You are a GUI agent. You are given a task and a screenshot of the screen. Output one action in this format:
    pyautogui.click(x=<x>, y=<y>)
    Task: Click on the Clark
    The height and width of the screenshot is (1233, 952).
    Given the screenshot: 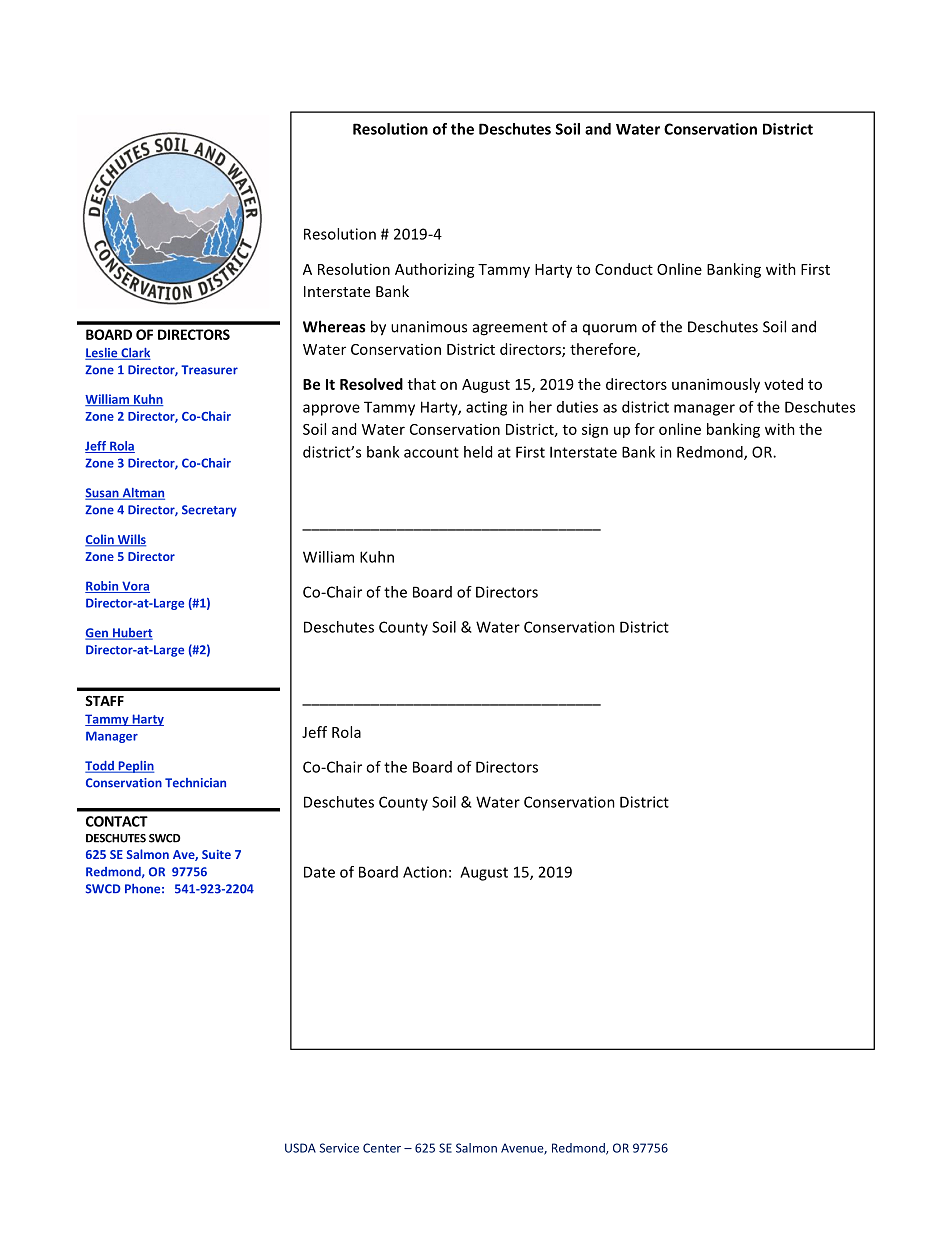 What is the action you would take?
    pyautogui.click(x=135, y=354)
